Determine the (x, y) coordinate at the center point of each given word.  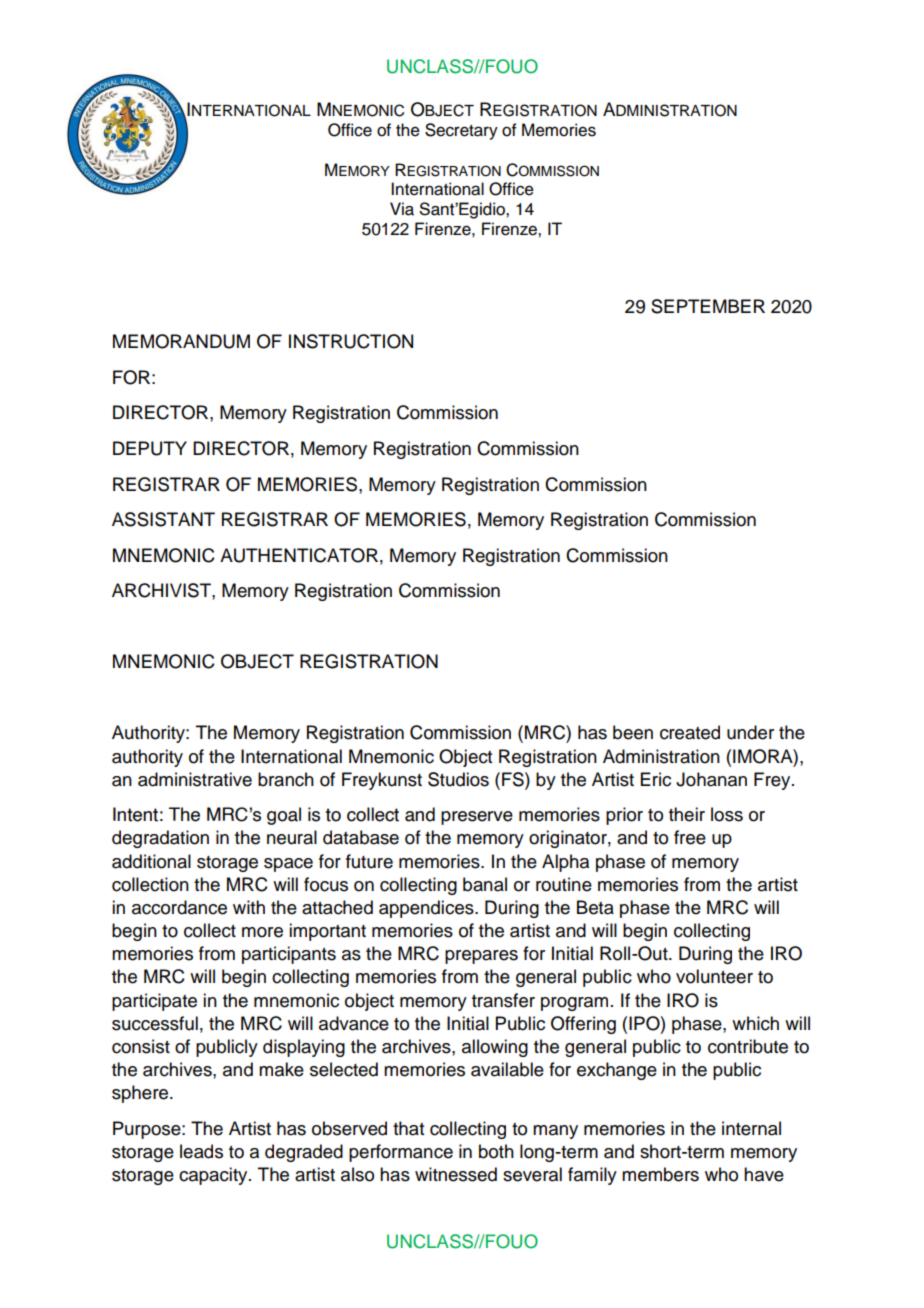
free (690, 837)
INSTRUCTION (351, 341)
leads (201, 1151)
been (633, 732)
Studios (458, 779)
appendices (427, 909)
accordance (179, 907)
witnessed (456, 1174)
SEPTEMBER (708, 306)
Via (402, 209)
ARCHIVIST (162, 590)
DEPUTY (150, 448)
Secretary (461, 131)
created (690, 732)
